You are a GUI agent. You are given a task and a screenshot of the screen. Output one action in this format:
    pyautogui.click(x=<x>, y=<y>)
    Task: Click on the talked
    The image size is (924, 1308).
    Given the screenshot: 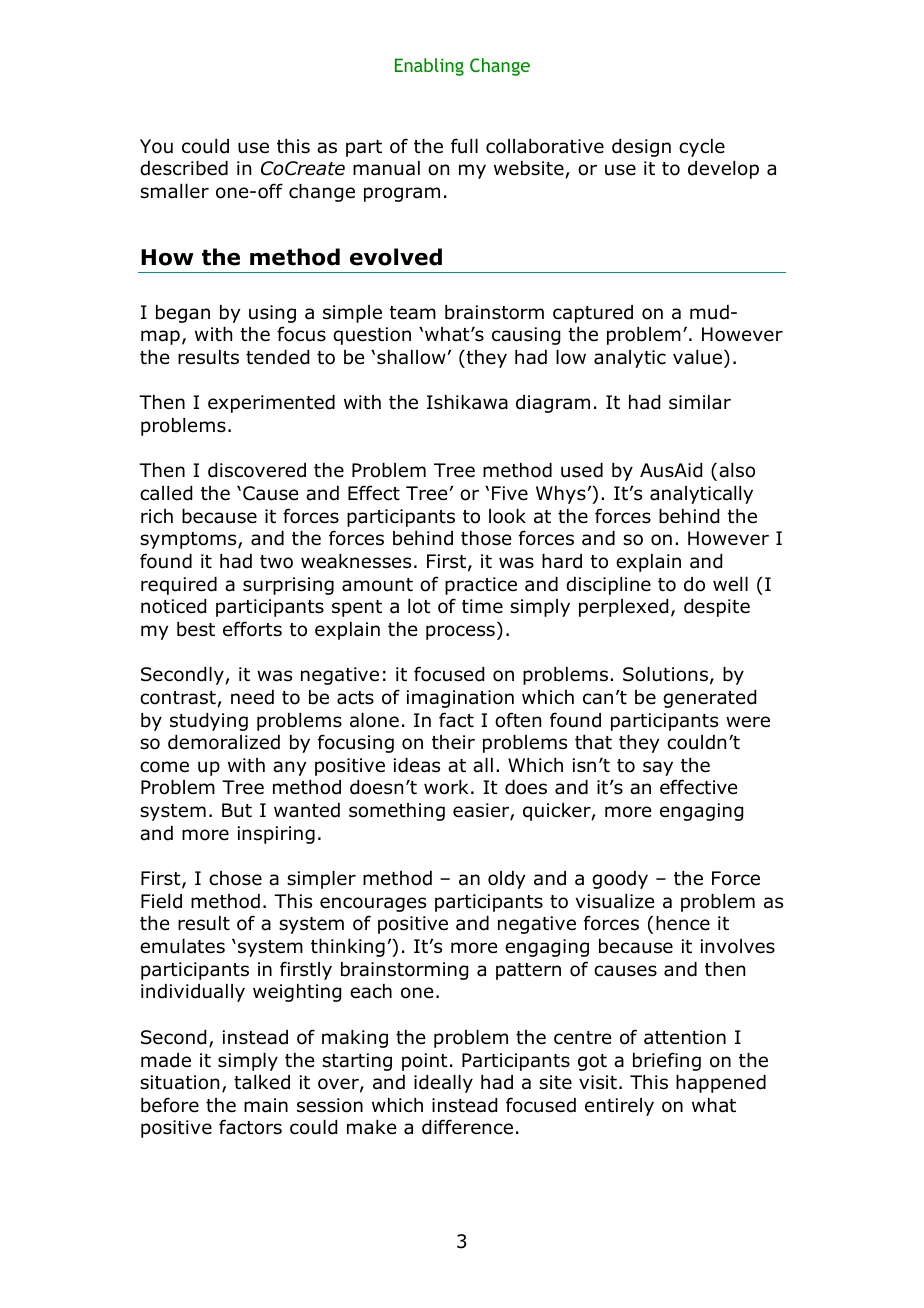 What is the action you would take?
    pyautogui.click(x=262, y=1082)
